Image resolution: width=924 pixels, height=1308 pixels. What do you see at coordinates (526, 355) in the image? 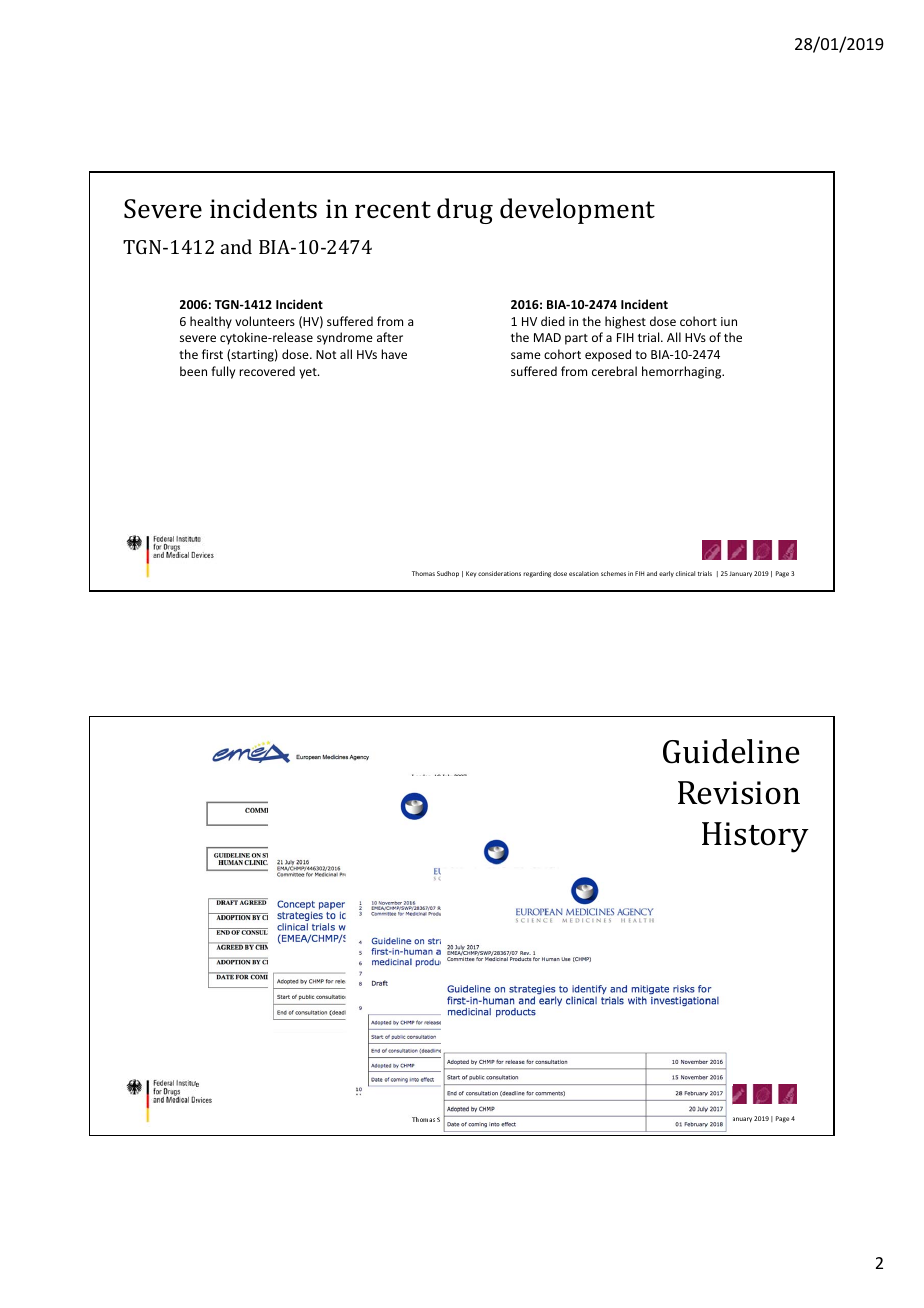
I see `same` at bounding box center [526, 355].
